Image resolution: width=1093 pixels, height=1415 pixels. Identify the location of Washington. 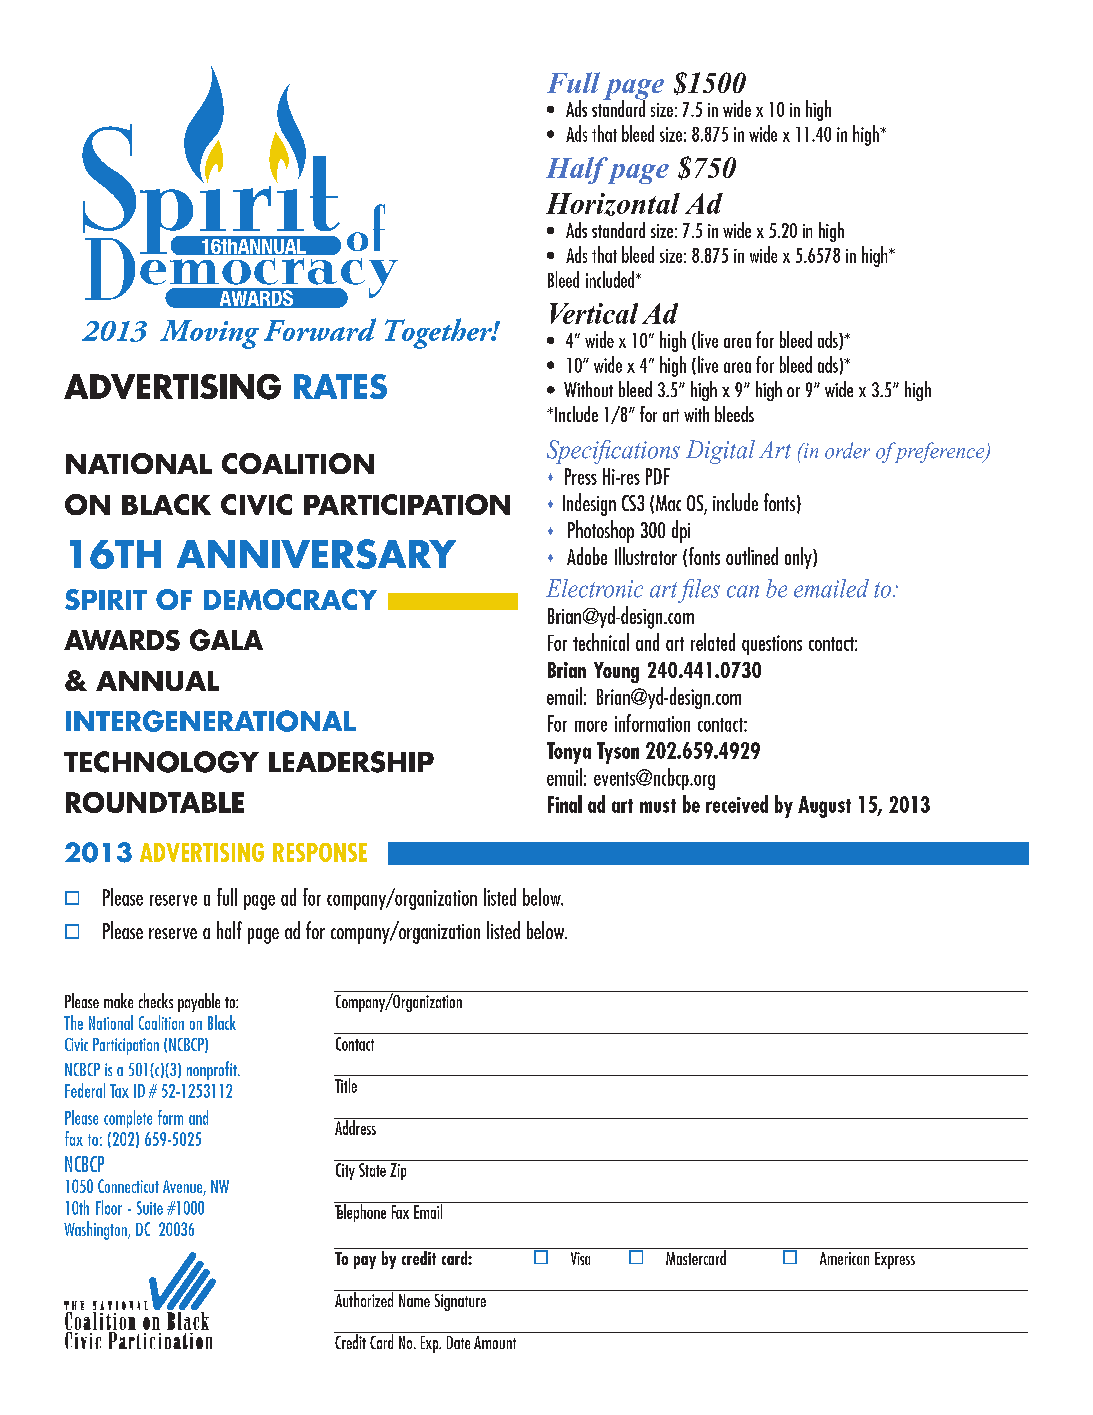
(96, 1230).
